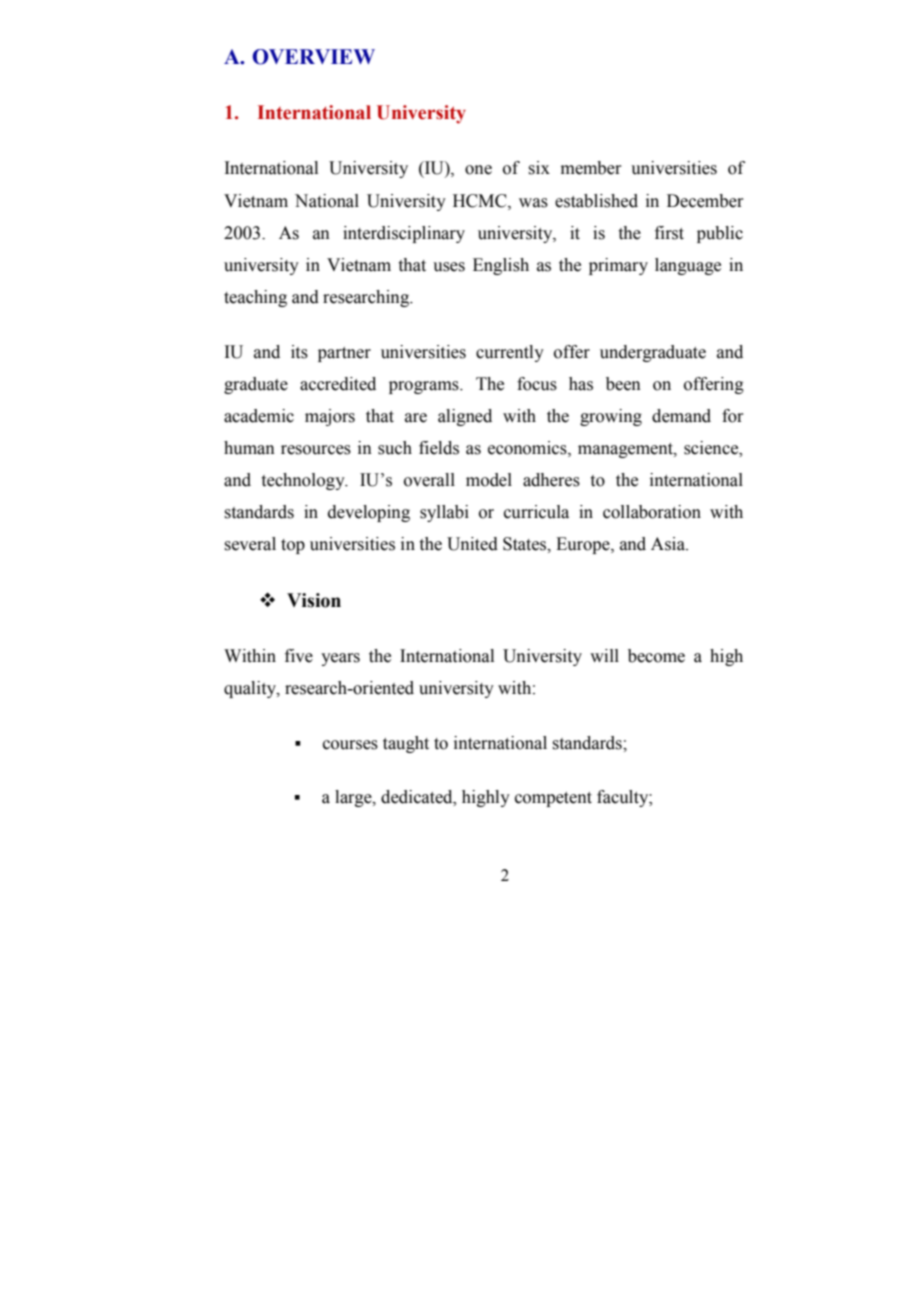 Image resolution: width=924 pixels, height=1308 pixels. Describe the element at coordinates (354, 798) in the page. I see `large` at that location.
